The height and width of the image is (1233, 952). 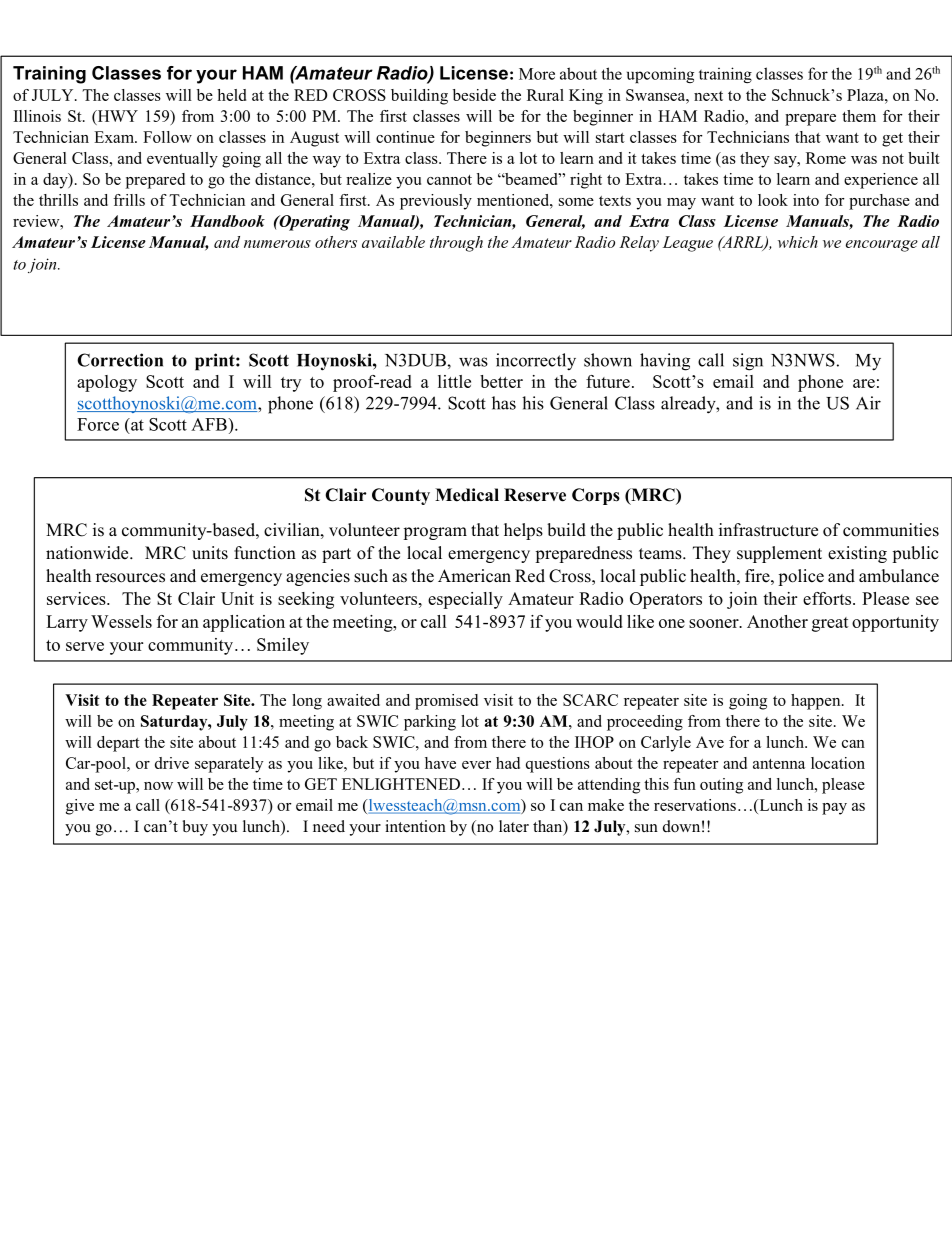 What do you see at coordinates (866, 95) in the image?
I see `Plaza` at bounding box center [866, 95].
